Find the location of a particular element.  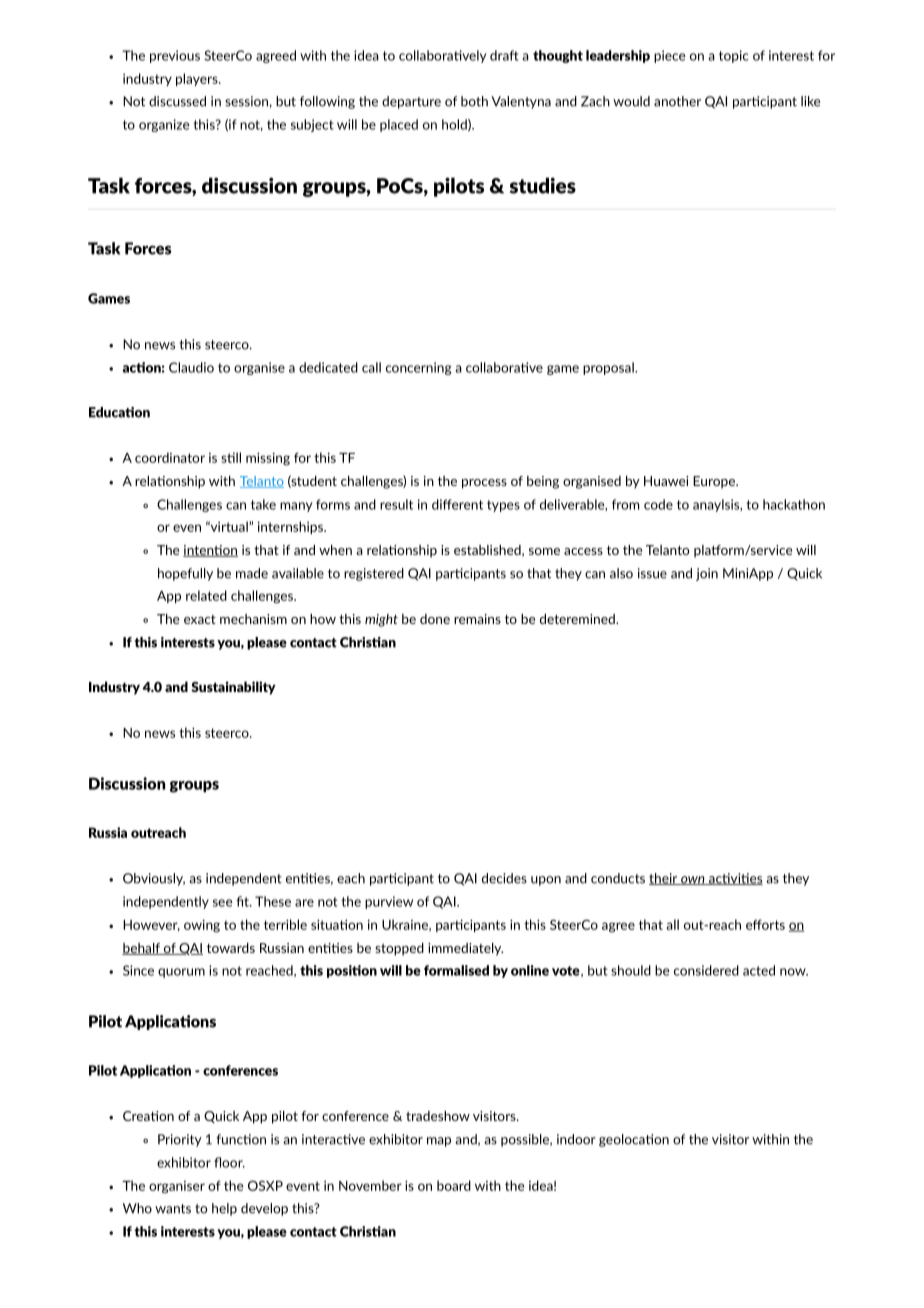

players is located at coordinates (198, 79).
